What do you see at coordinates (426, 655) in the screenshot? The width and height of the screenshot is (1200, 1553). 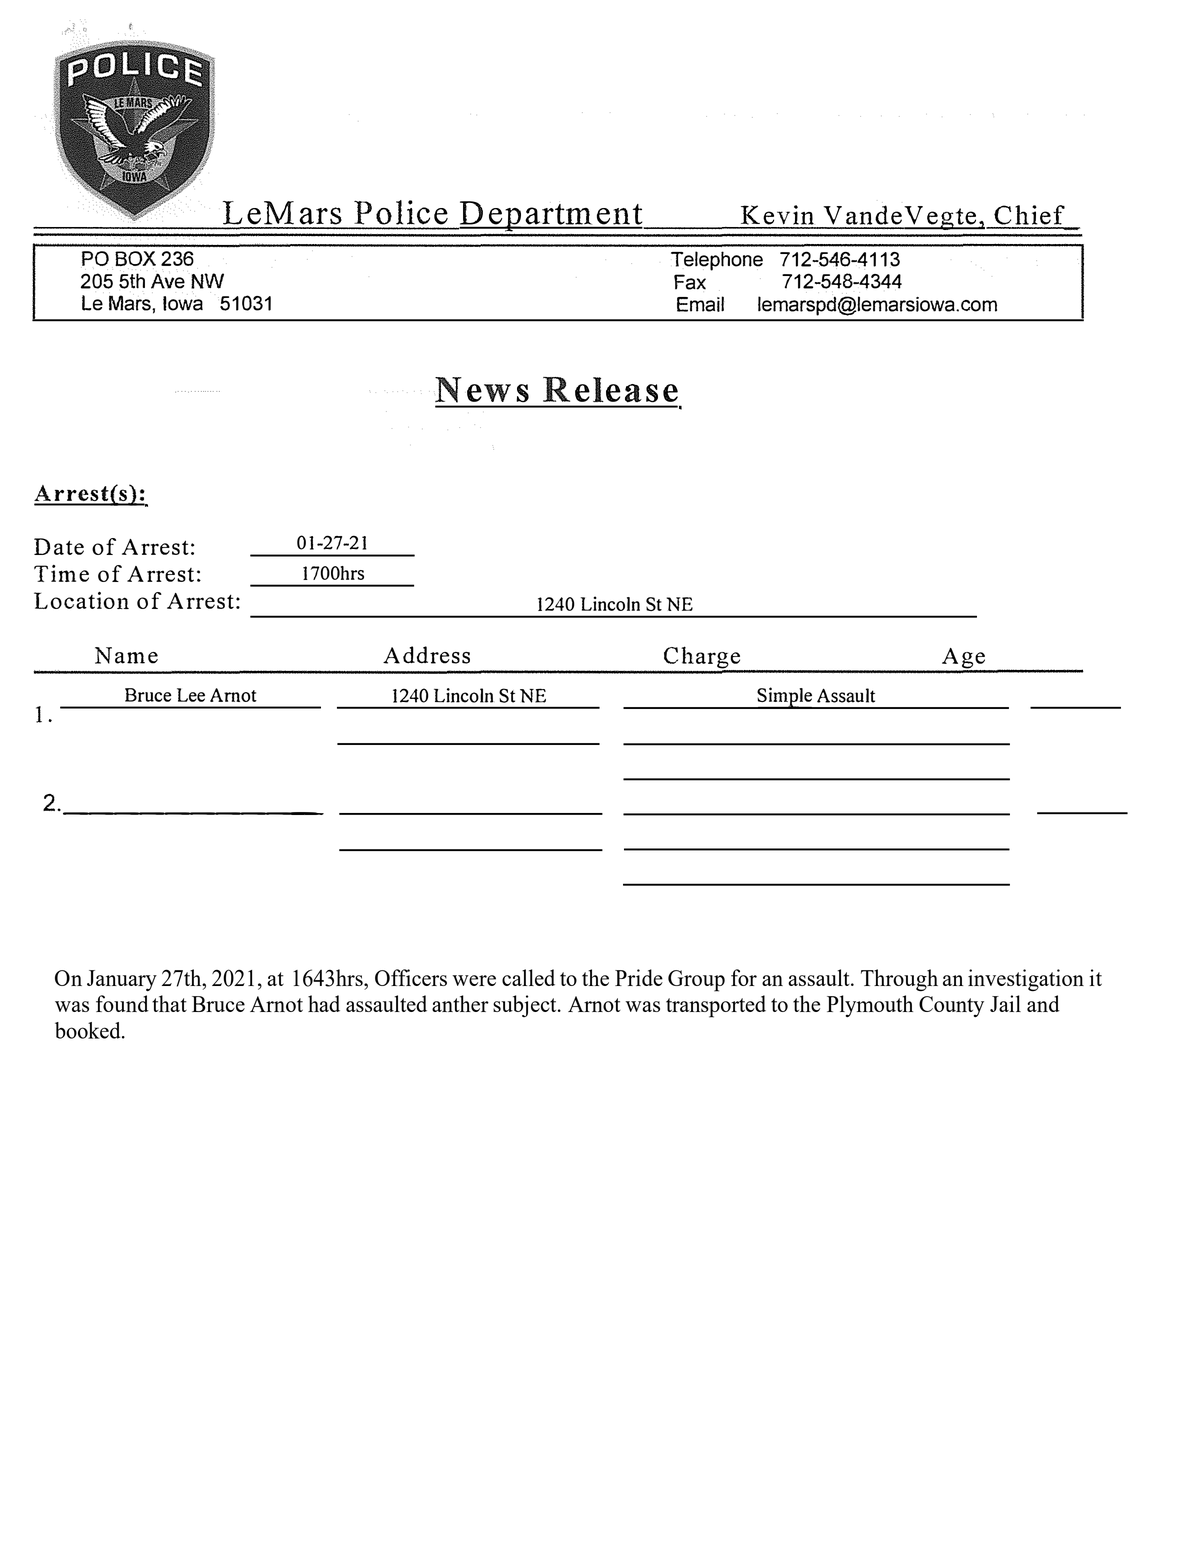 I see `Address` at bounding box center [426, 655].
